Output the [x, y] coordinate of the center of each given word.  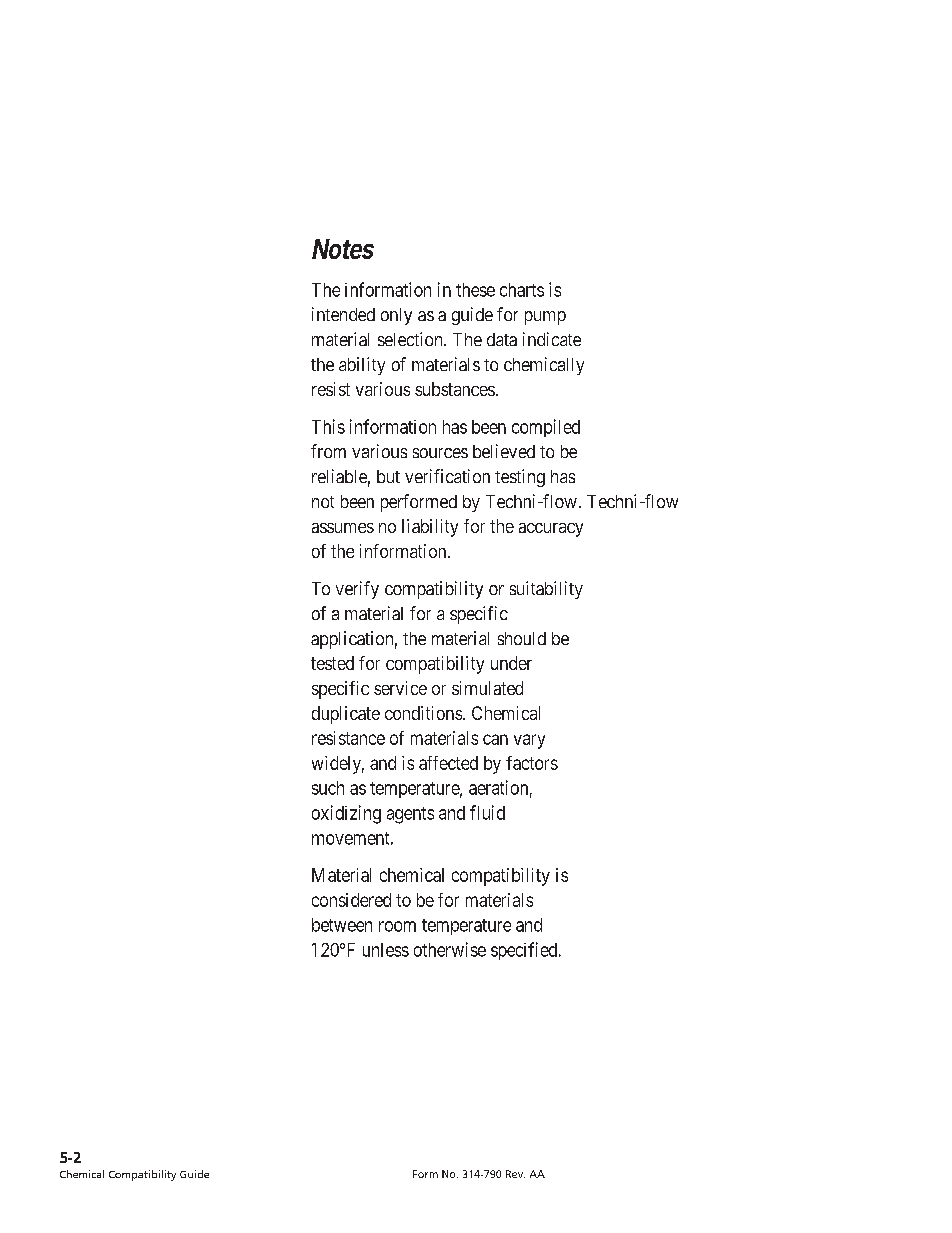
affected [448, 763]
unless [386, 950]
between [342, 925]
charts [522, 290]
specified [525, 951]
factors [532, 763]
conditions [423, 713]
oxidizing [346, 814]
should [522, 638]
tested [332, 663]
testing [520, 478]
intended [343, 314]
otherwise [450, 949]
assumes [343, 528]
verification [447, 476]
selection [411, 339]
